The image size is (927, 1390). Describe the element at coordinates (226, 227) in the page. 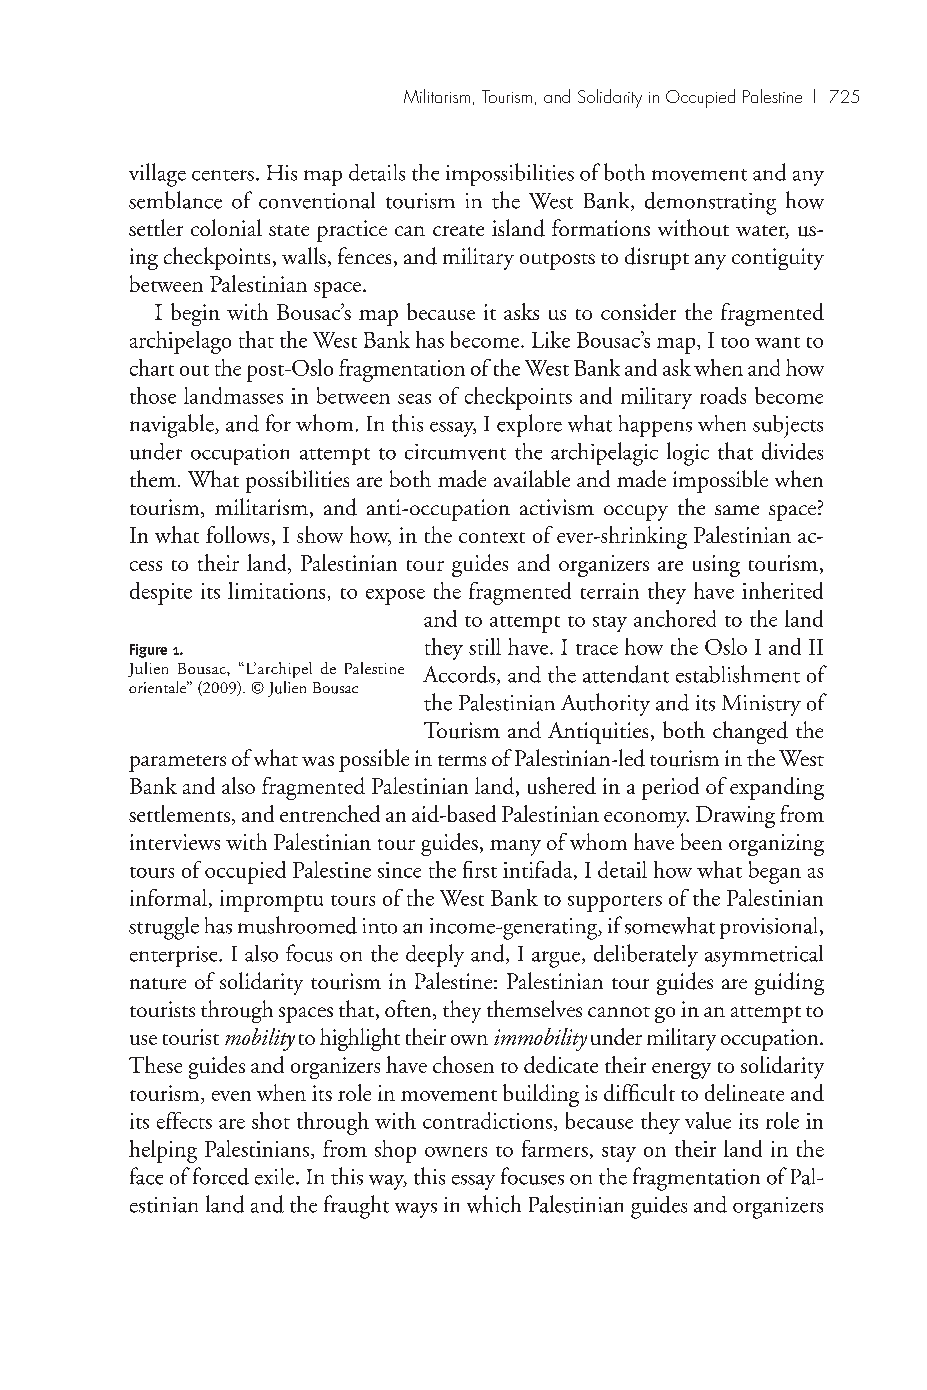

I see `colonial` at that location.
